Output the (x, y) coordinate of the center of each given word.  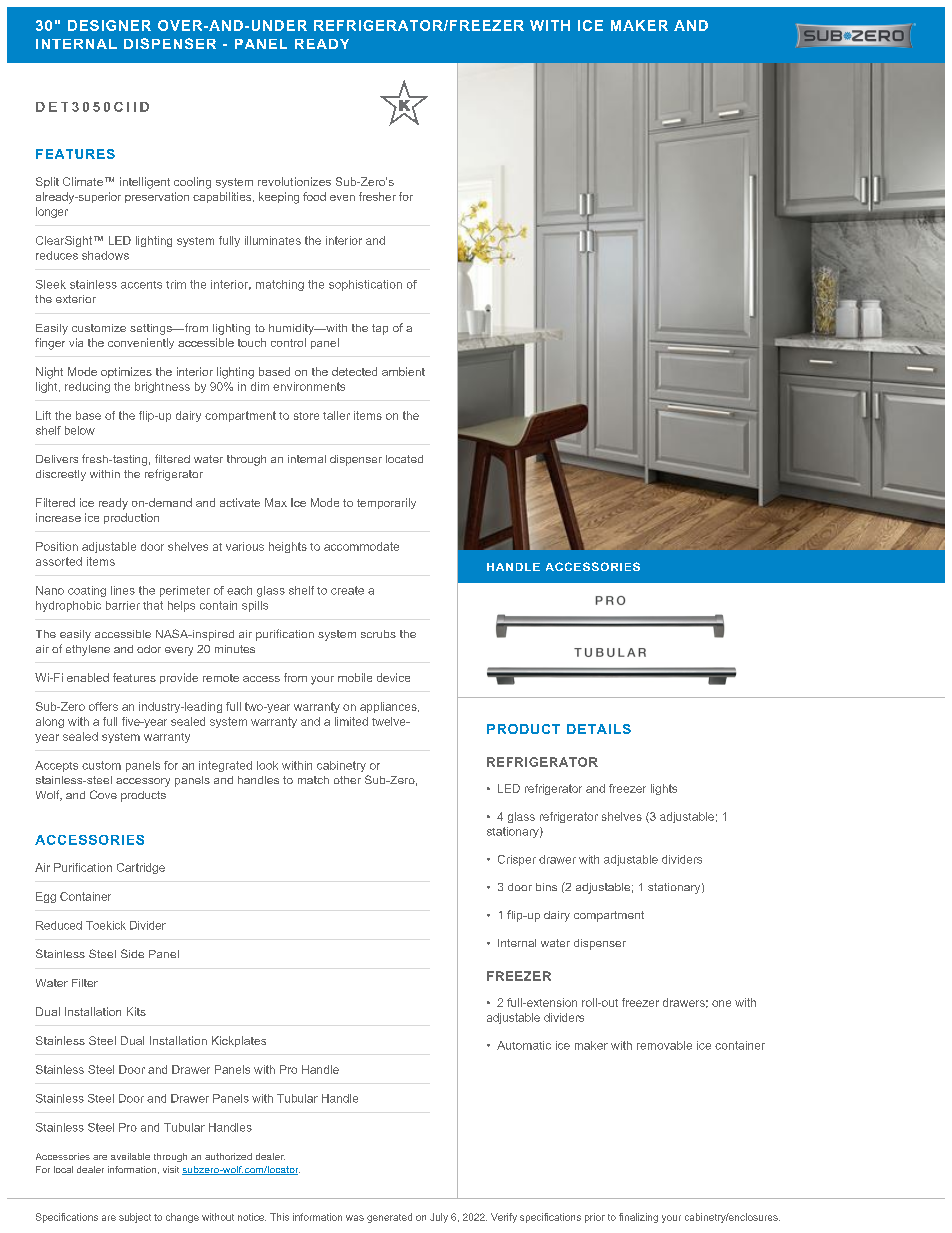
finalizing (638, 1218)
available (130, 1156)
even (342, 198)
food (314, 196)
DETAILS (599, 729)
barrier (123, 605)
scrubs (378, 634)
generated (389, 1218)
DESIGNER (109, 25)
